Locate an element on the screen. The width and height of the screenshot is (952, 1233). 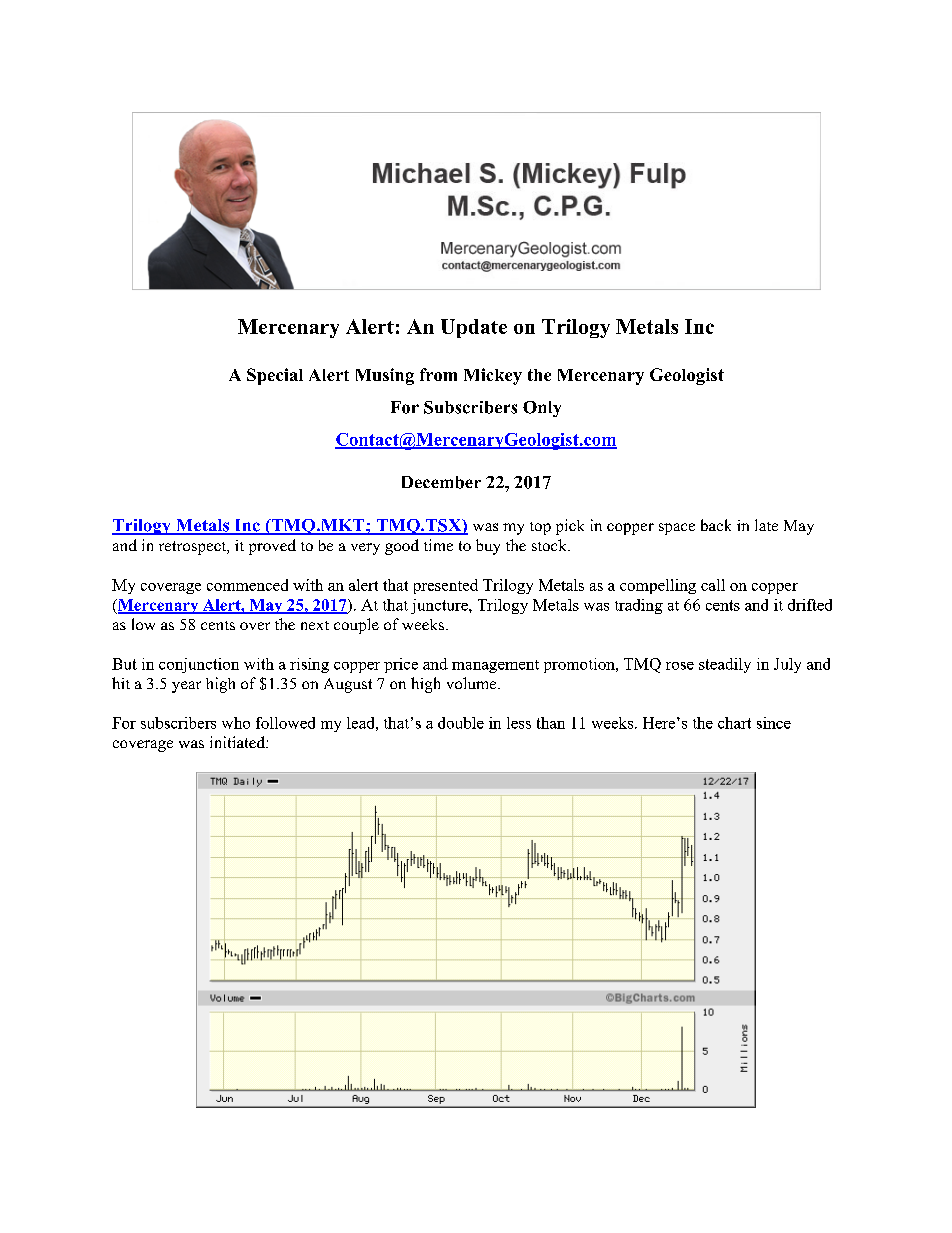
proved is located at coordinates (272, 547).
